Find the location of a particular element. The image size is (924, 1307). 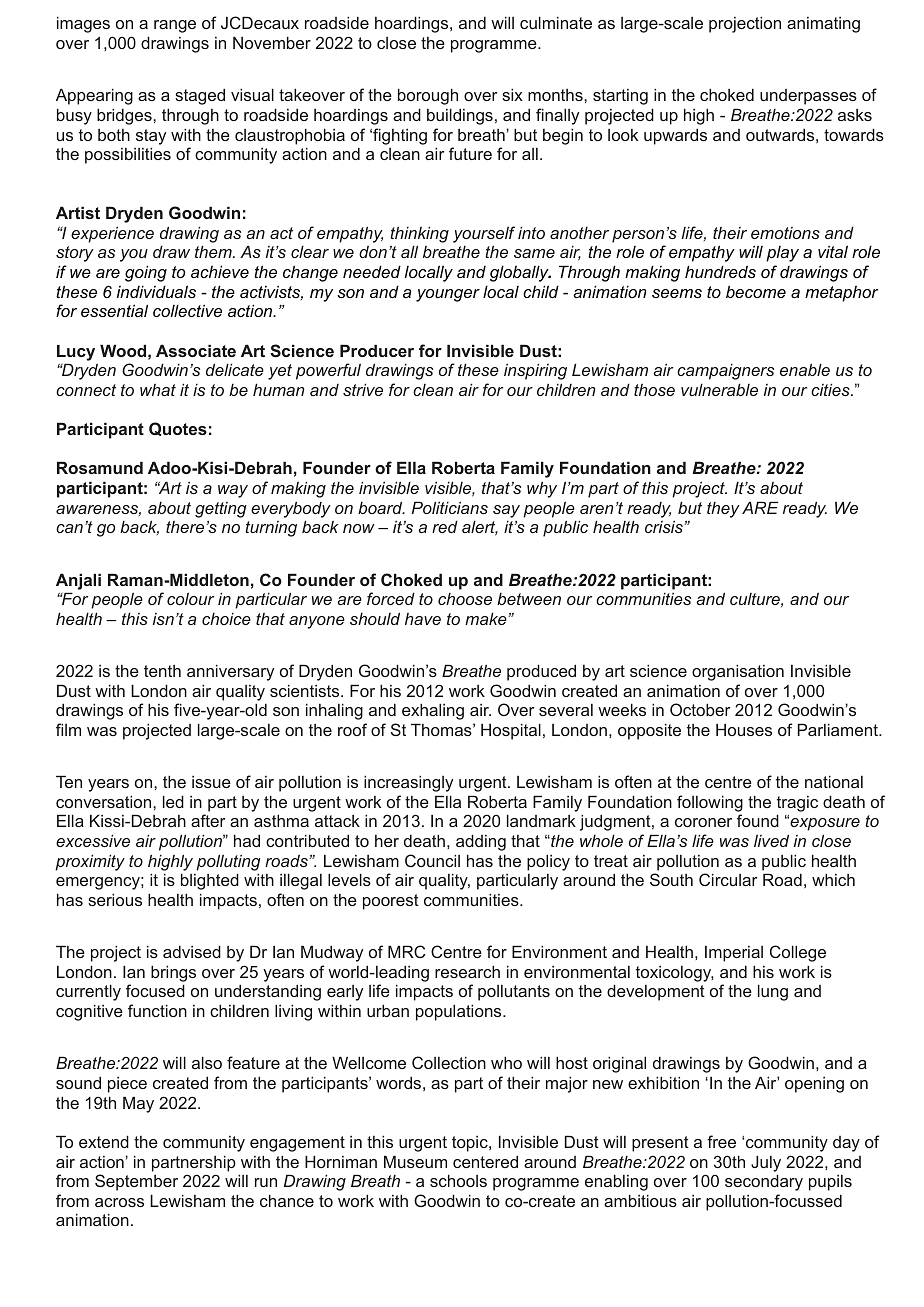

July is located at coordinates (766, 1163).
